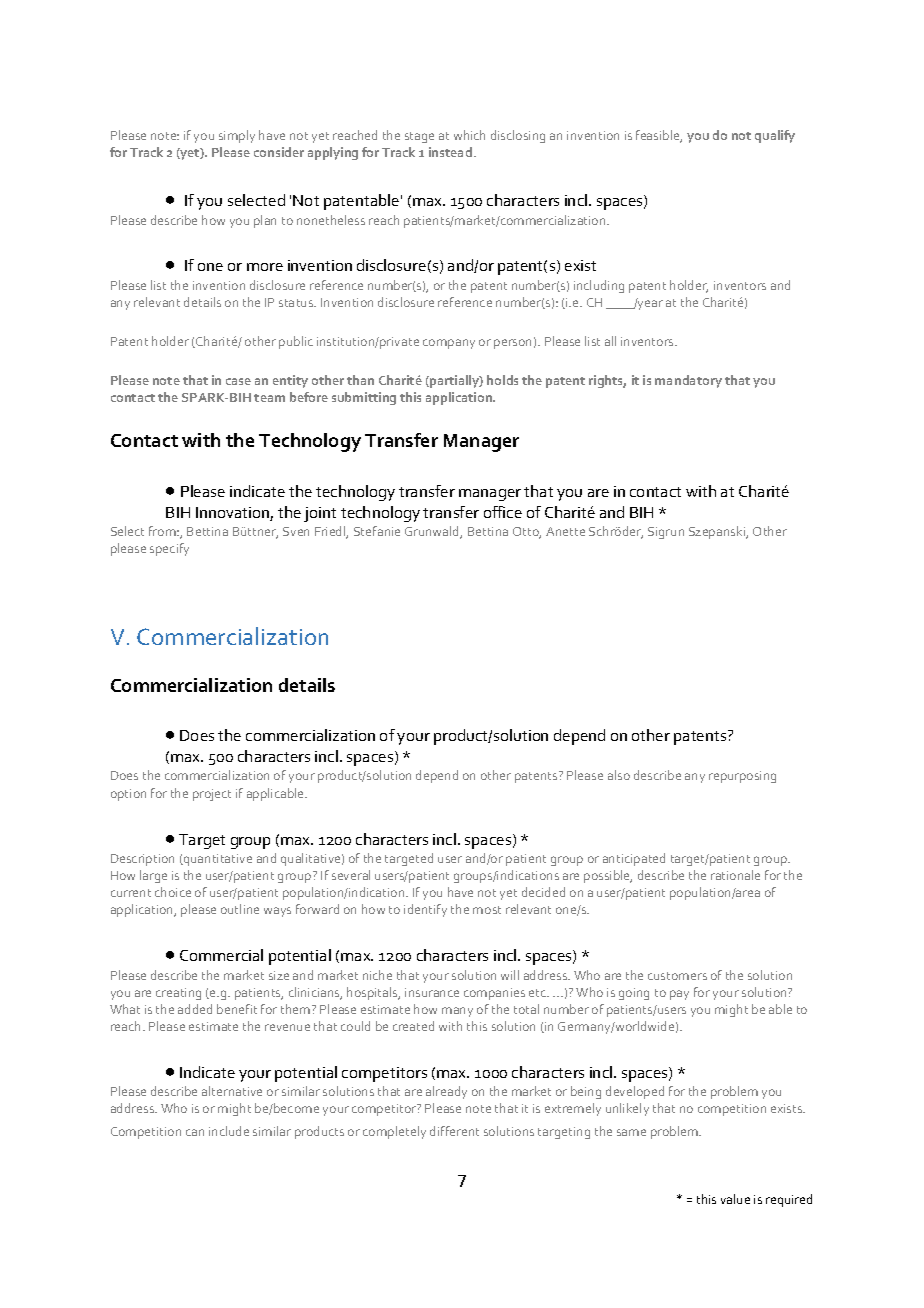  What do you see at coordinates (742, 777) in the document?
I see `repurposing` at bounding box center [742, 777].
